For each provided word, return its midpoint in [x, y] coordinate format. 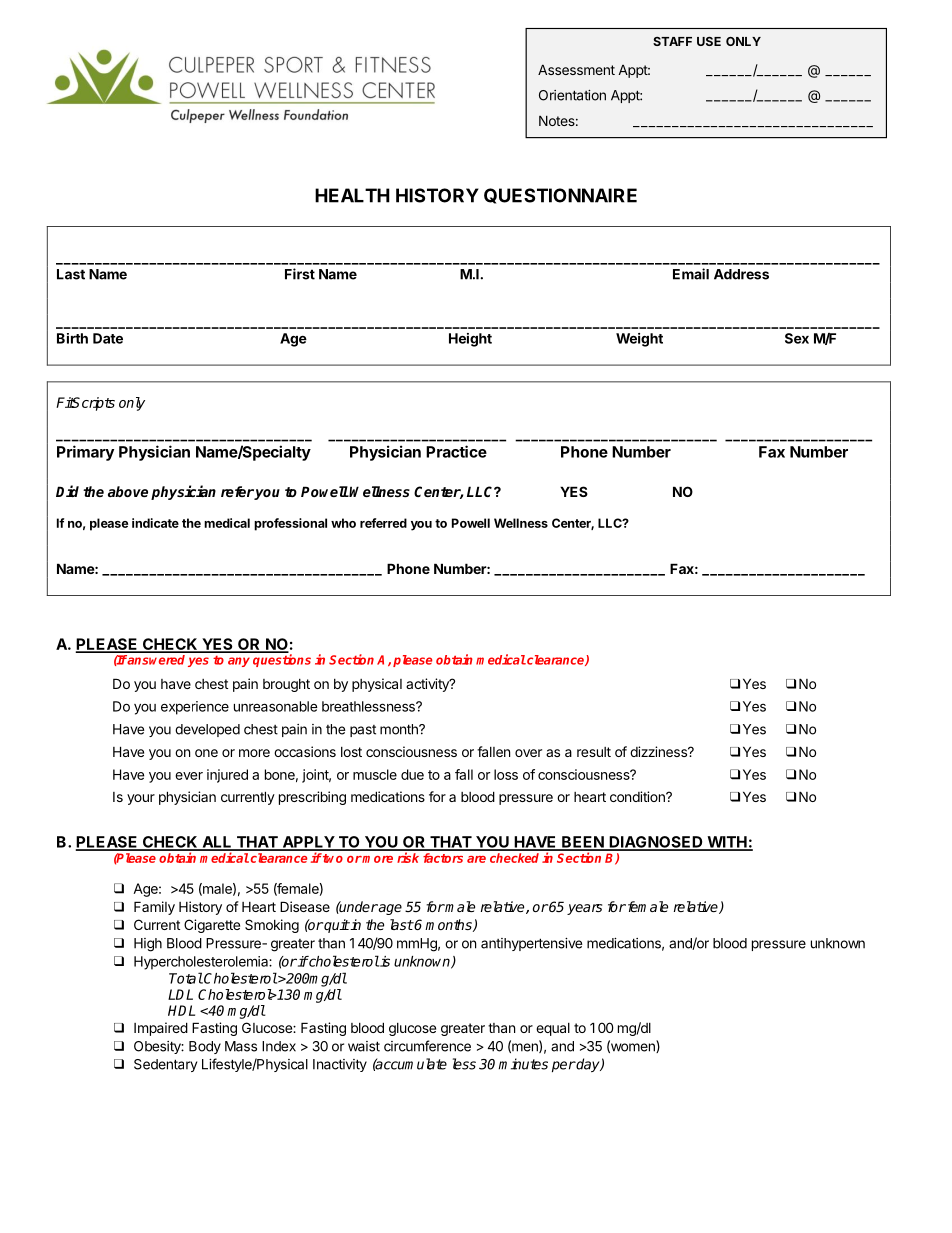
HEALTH [352, 195]
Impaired [161, 1029]
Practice [456, 451]
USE [709, 41]
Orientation [572, 95]
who [343, 523]
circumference [427, 1046]
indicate [155, 523]
